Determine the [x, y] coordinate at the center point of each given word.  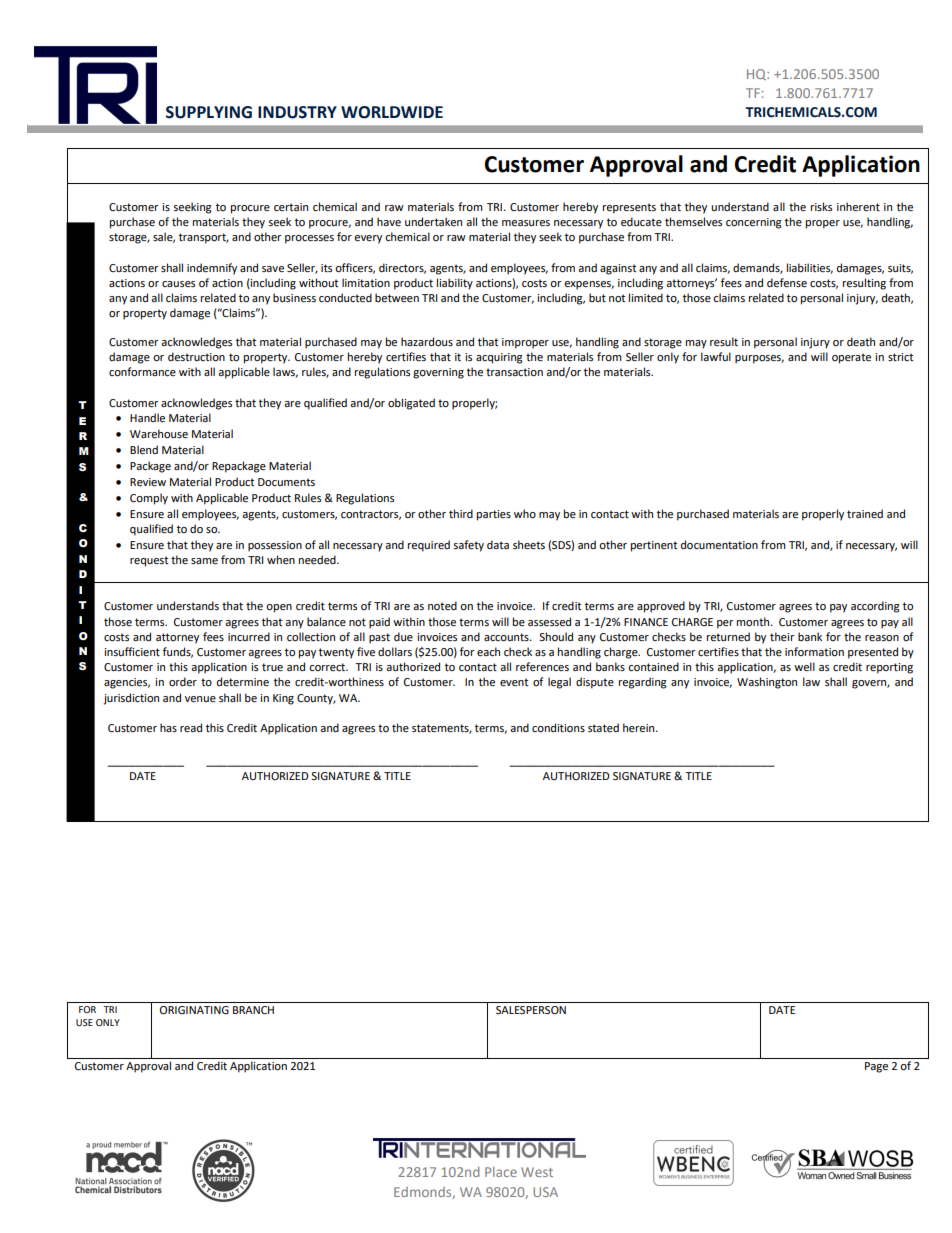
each [488, 652]
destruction [196, 357]
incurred [249, 637]
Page [876, 1067]
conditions [558, 728]
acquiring [499, 358]
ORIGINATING [194, 1010]
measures [526, 223]
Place [501, 1172]
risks [821, 206]
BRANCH [253, 1010]
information [814, 652]
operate [851, 358]
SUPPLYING [209, 112]
